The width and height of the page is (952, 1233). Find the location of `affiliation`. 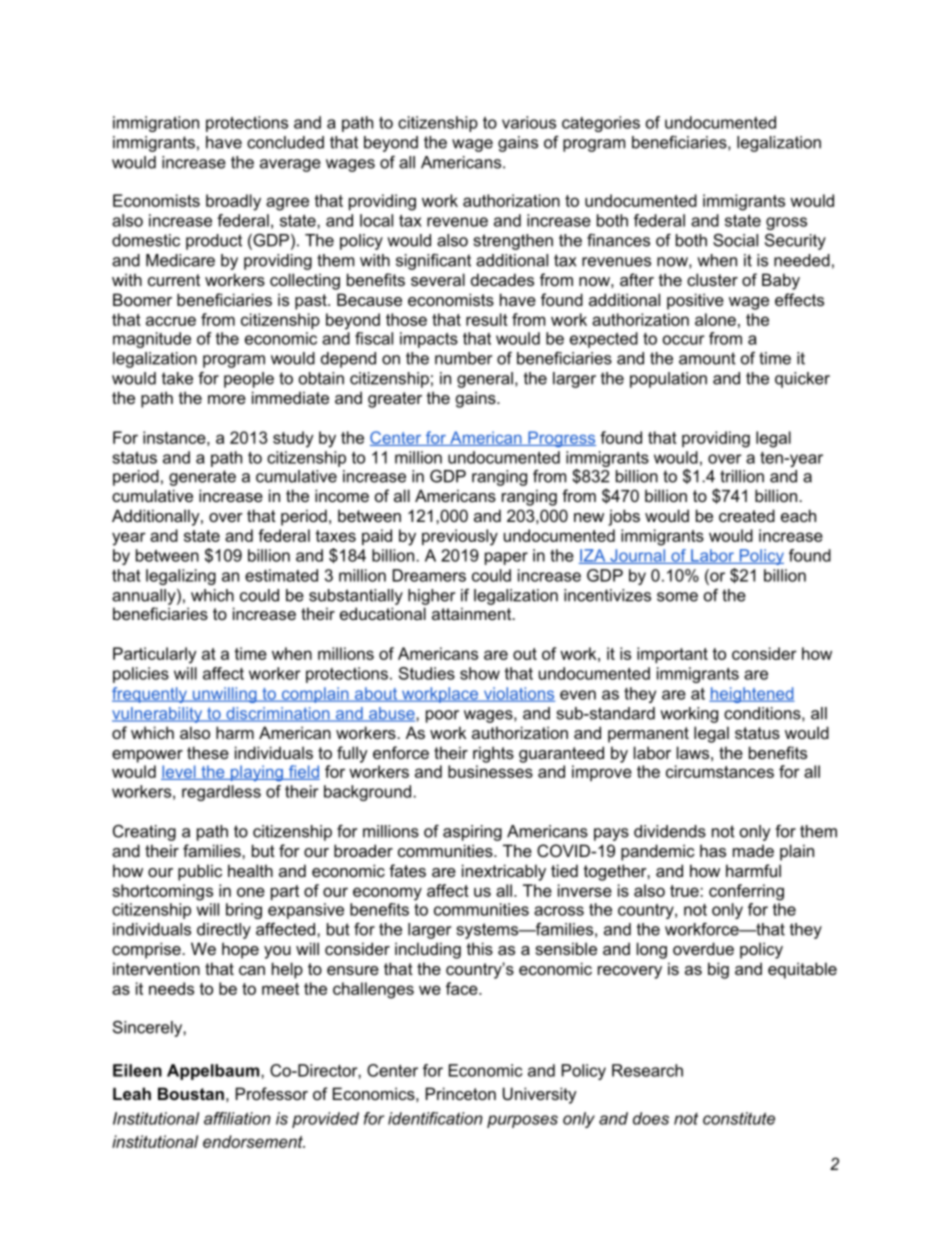

affiliation is located at coordinates (237, 1118).
